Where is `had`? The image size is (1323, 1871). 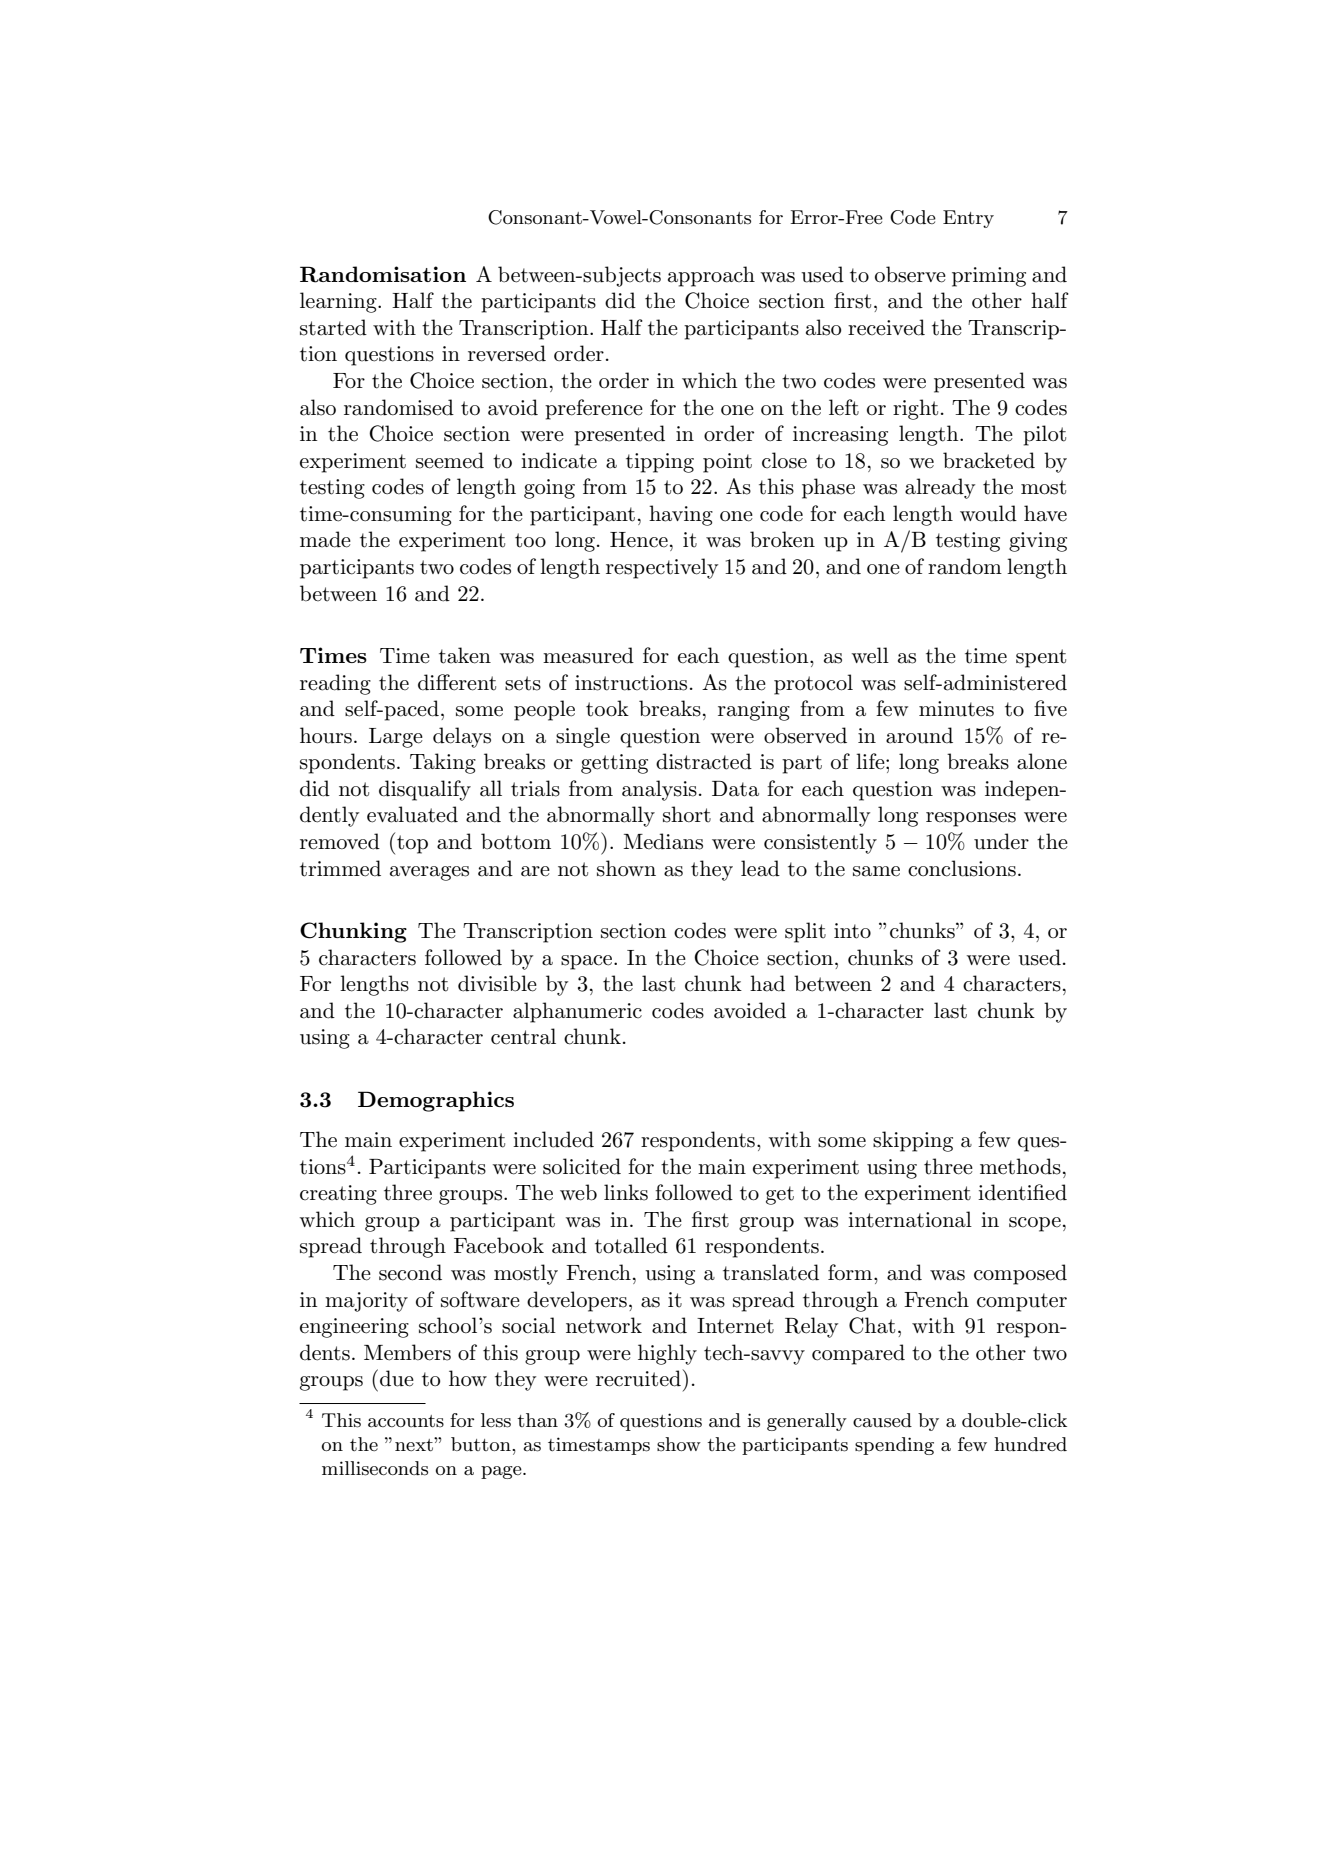 had is located at coordinates (767, 983).
